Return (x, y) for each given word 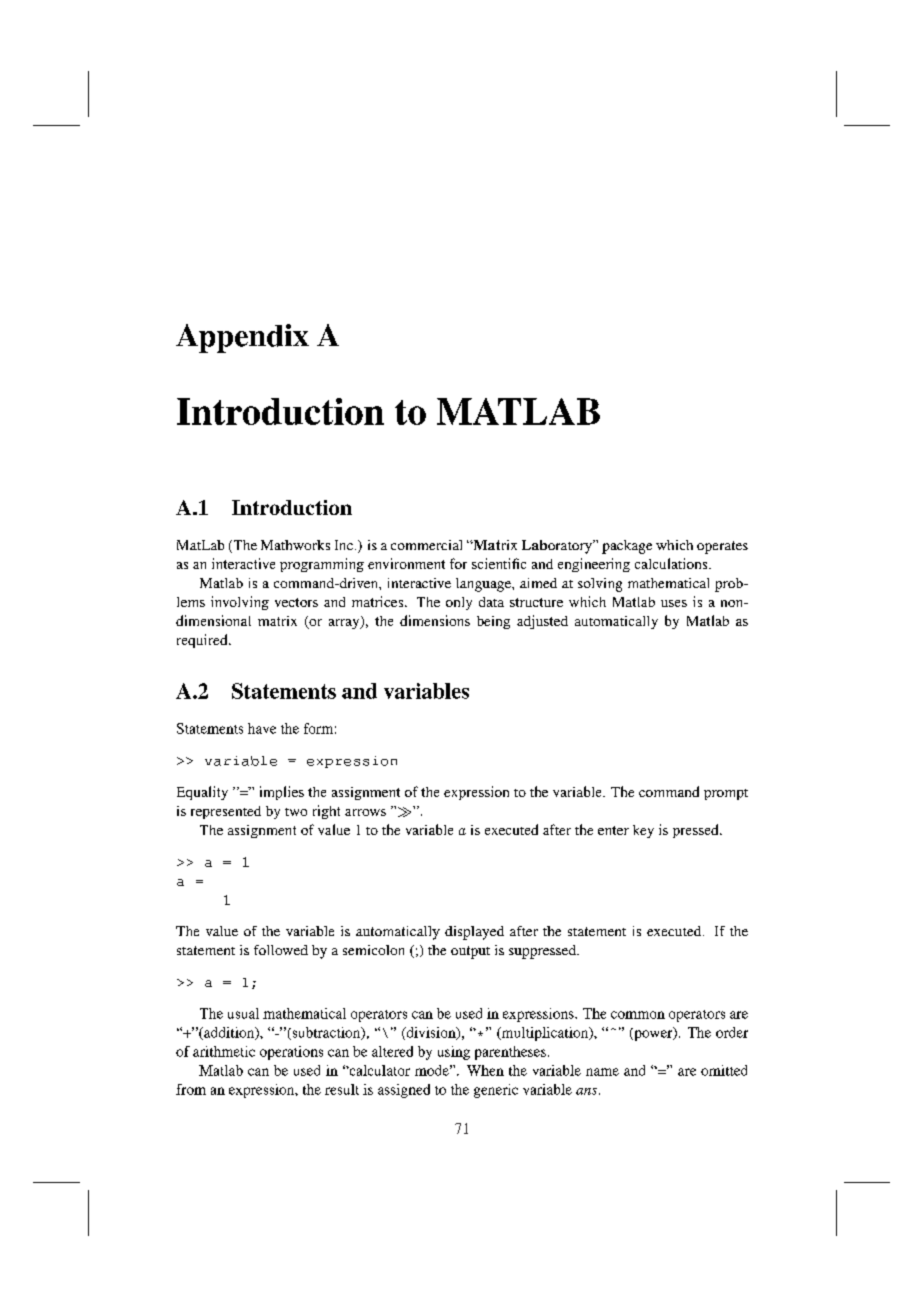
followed (281, 950)
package (627, 547)
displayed (474, 933)
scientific (499, 563)
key (643, 831)
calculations (672, 563)
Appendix (242, 338)
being (493, 622)
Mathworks (295, 545)
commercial (426, 545)
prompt (726, 794)
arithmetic (224, 1051)
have (262, 728)
